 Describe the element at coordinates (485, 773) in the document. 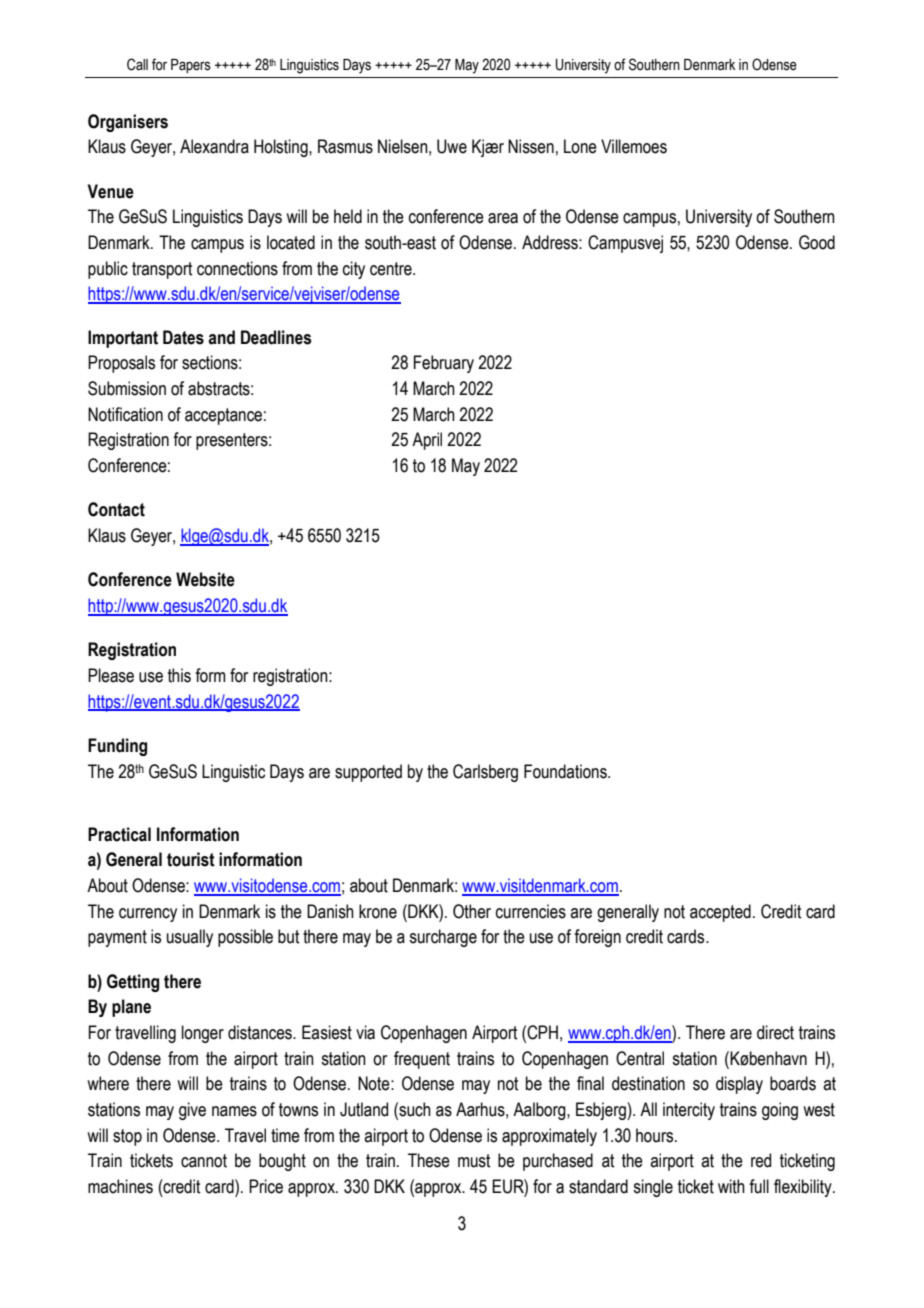

I see `Carlsberg` at that location.
